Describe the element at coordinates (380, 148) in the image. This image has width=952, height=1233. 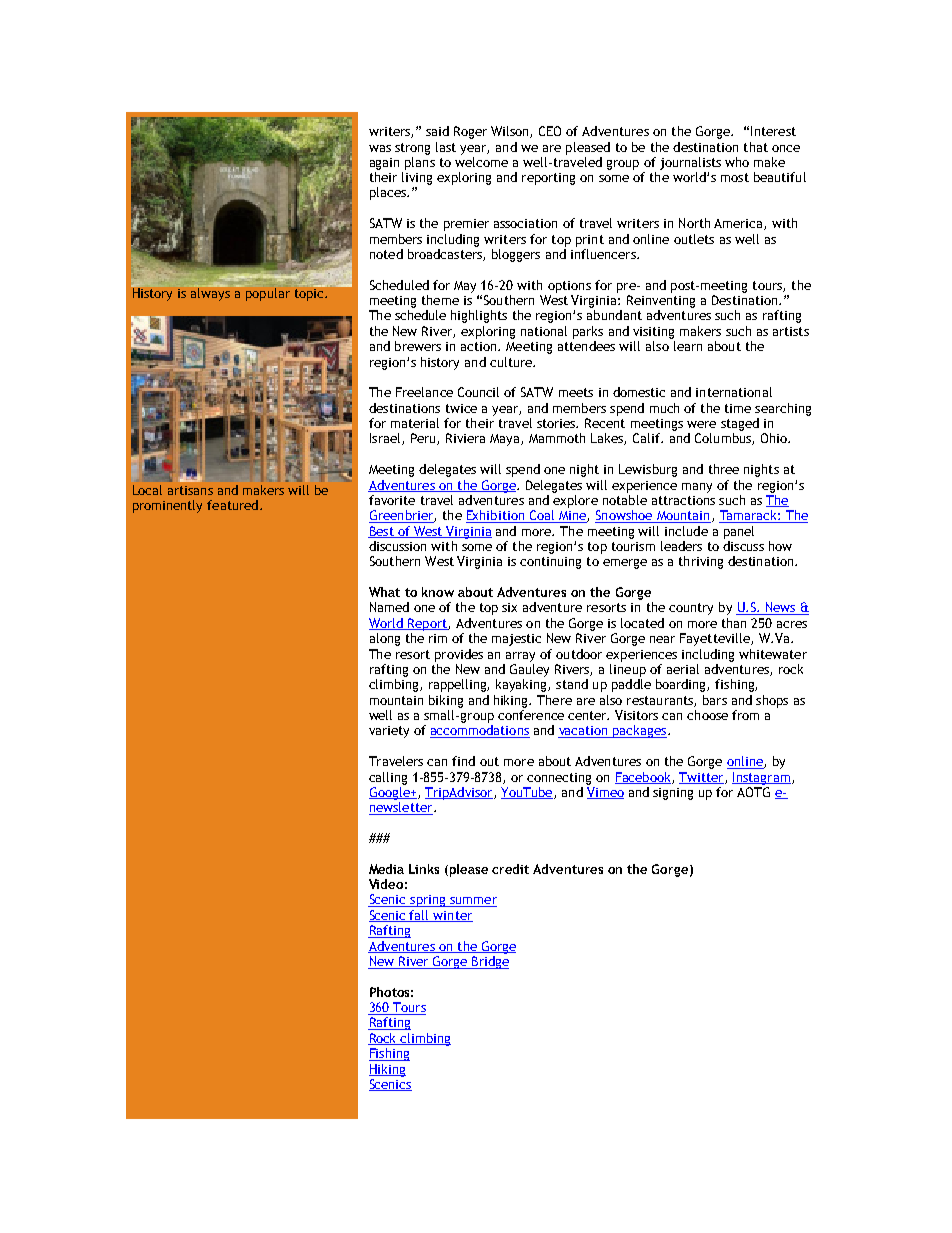
I see `was` at that location.
